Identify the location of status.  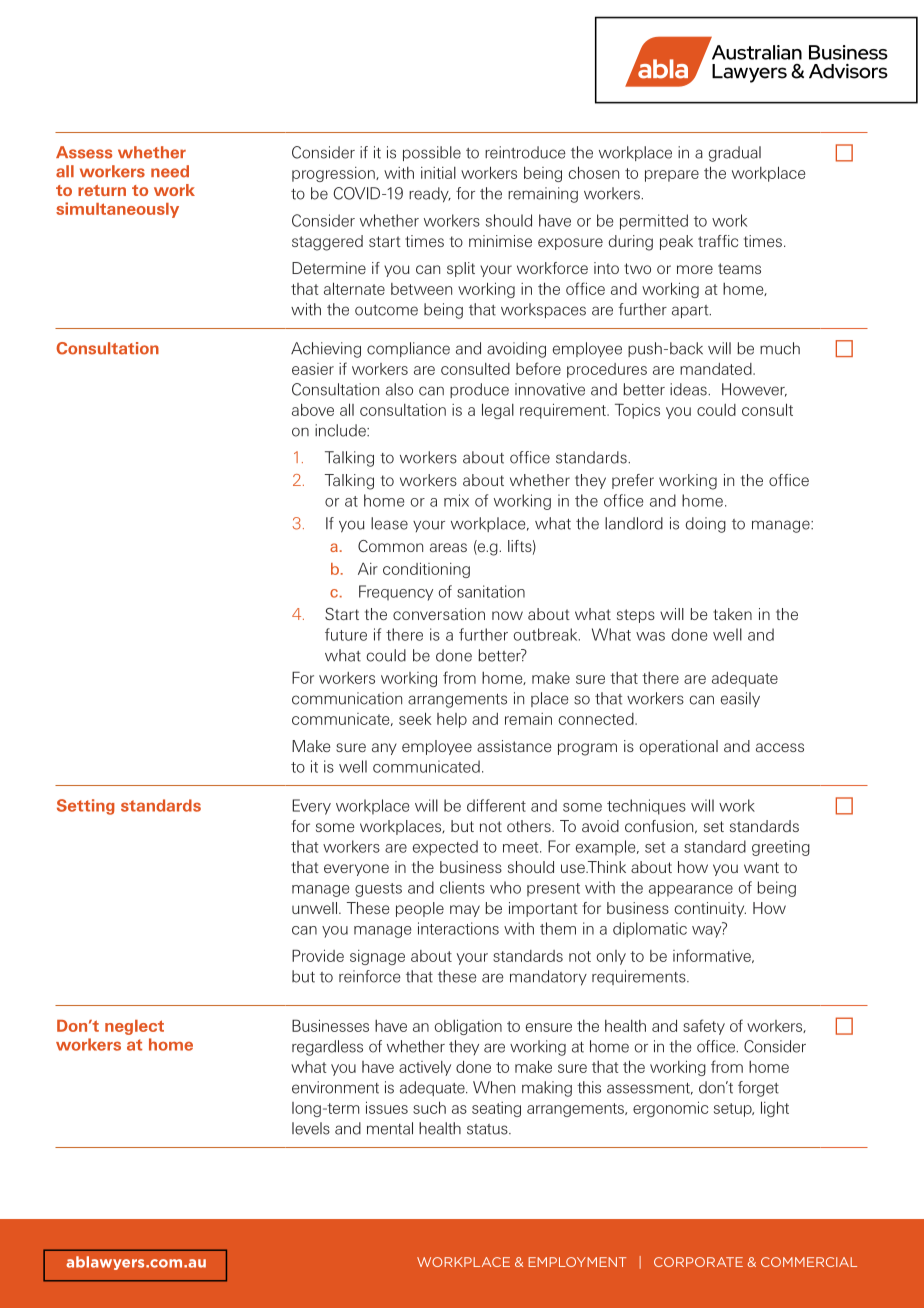
(488, 1129).
